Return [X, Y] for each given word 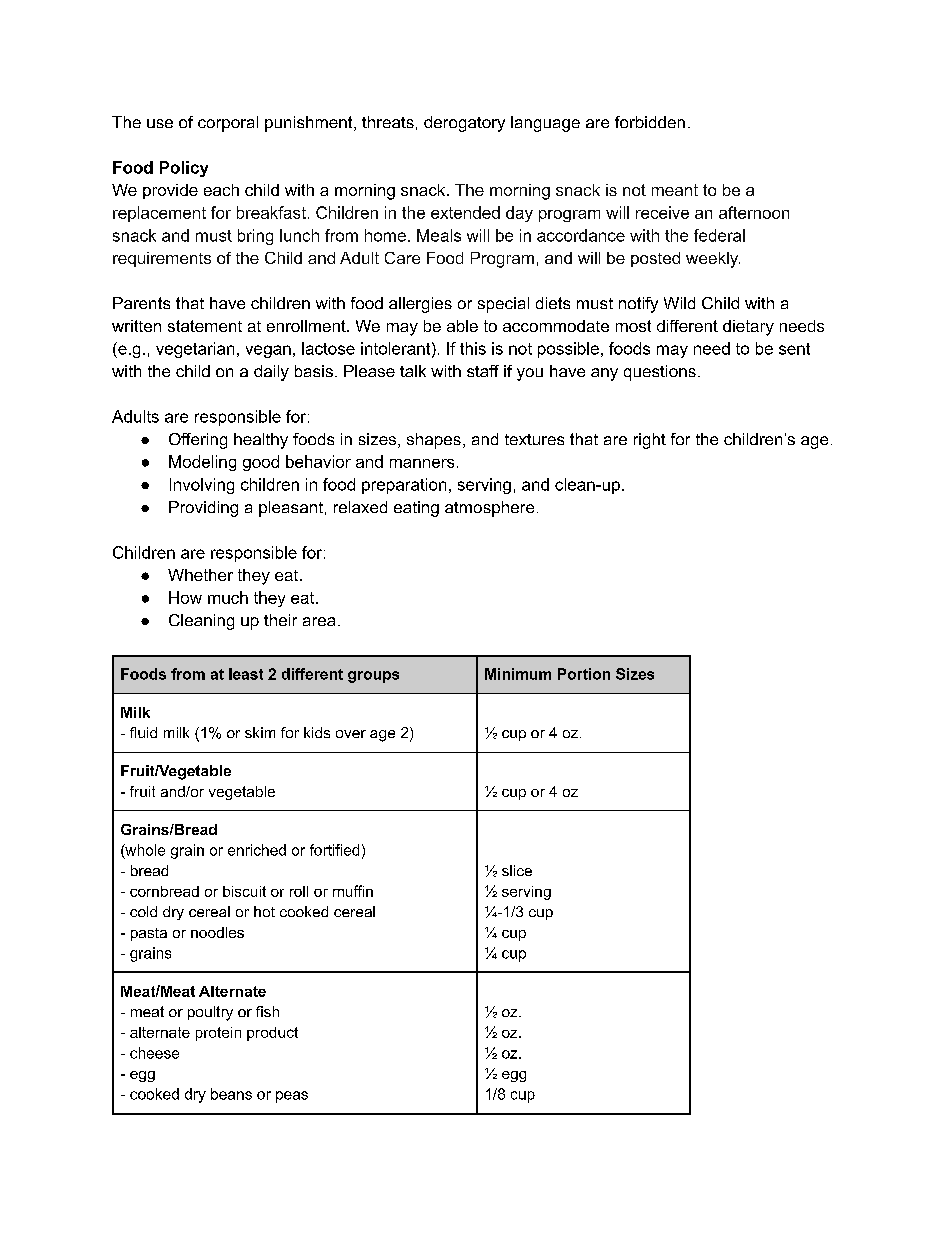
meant [675, 190]
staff [483, 371]
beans [231, 1094]
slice [517, 870]
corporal [228, 124]
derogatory [464, 124]
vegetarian [195, 350]
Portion [584, 674]
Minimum [518, 674]
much [228, 597]
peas [292, 1097]
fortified [334, 850]
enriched [257, 850]
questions [660, 373]
